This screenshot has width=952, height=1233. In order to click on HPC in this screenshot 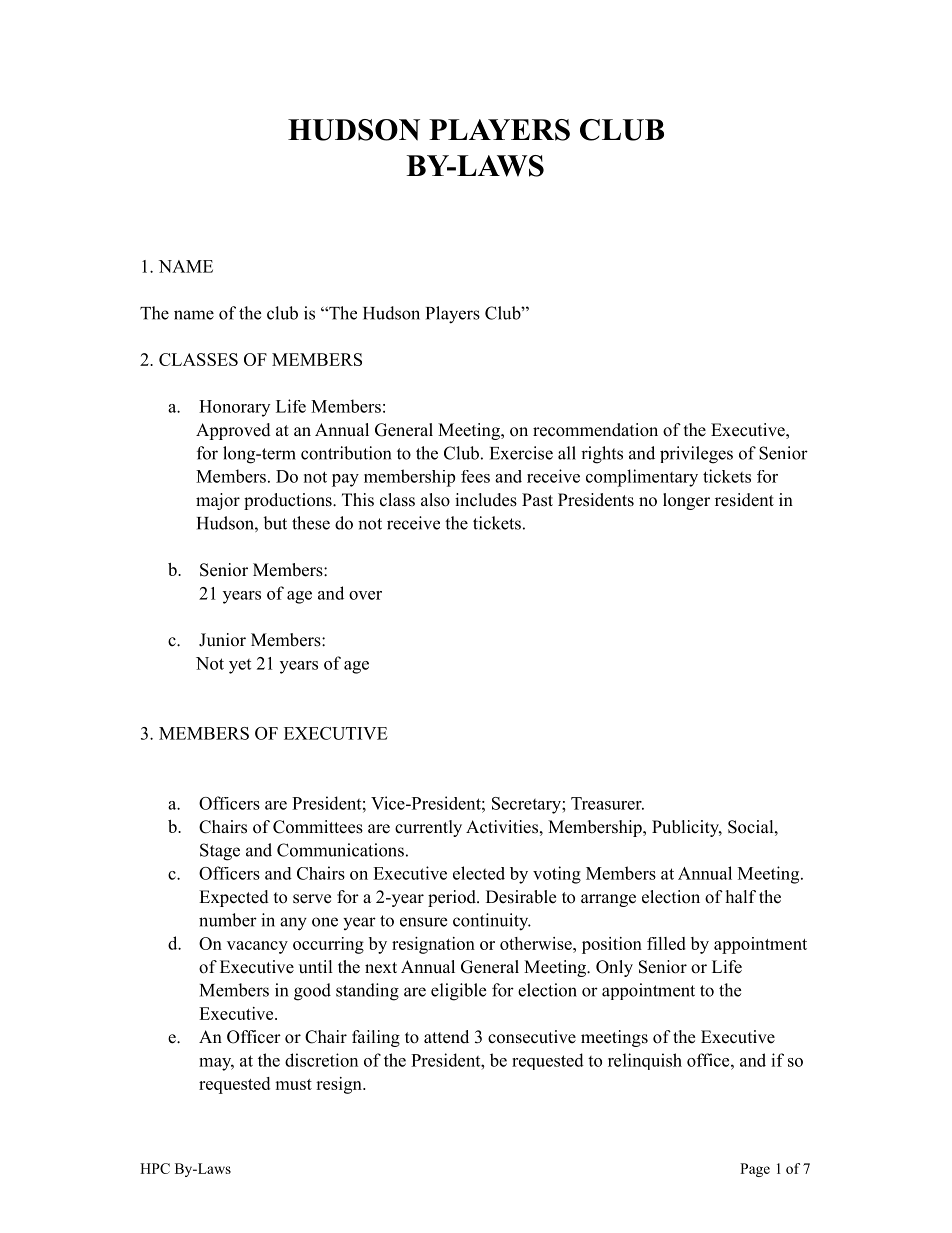, I will do `click(155, 1168)`.
